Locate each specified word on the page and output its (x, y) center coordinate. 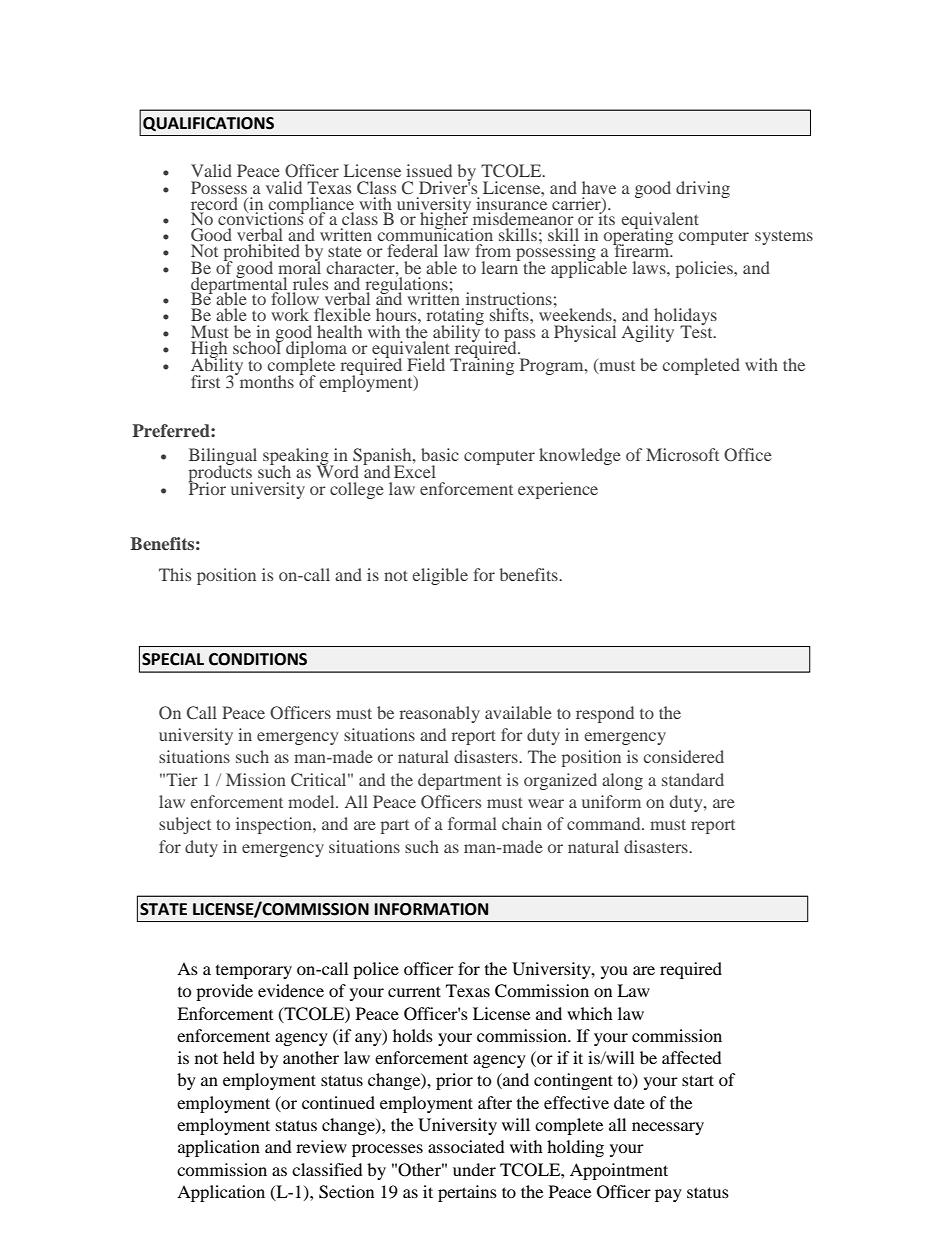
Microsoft (682, 454)
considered (683, 756)
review (321, 1146)
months (265, 380)
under (474, 1169)
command (605, 823)
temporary (254, 972)
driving (703, 189)
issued (429, 170)
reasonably (440, 714)
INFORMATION (431, 909)
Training (482, 365)
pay (668, 1195)
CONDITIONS (258, 659)
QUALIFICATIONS (208, 124)
